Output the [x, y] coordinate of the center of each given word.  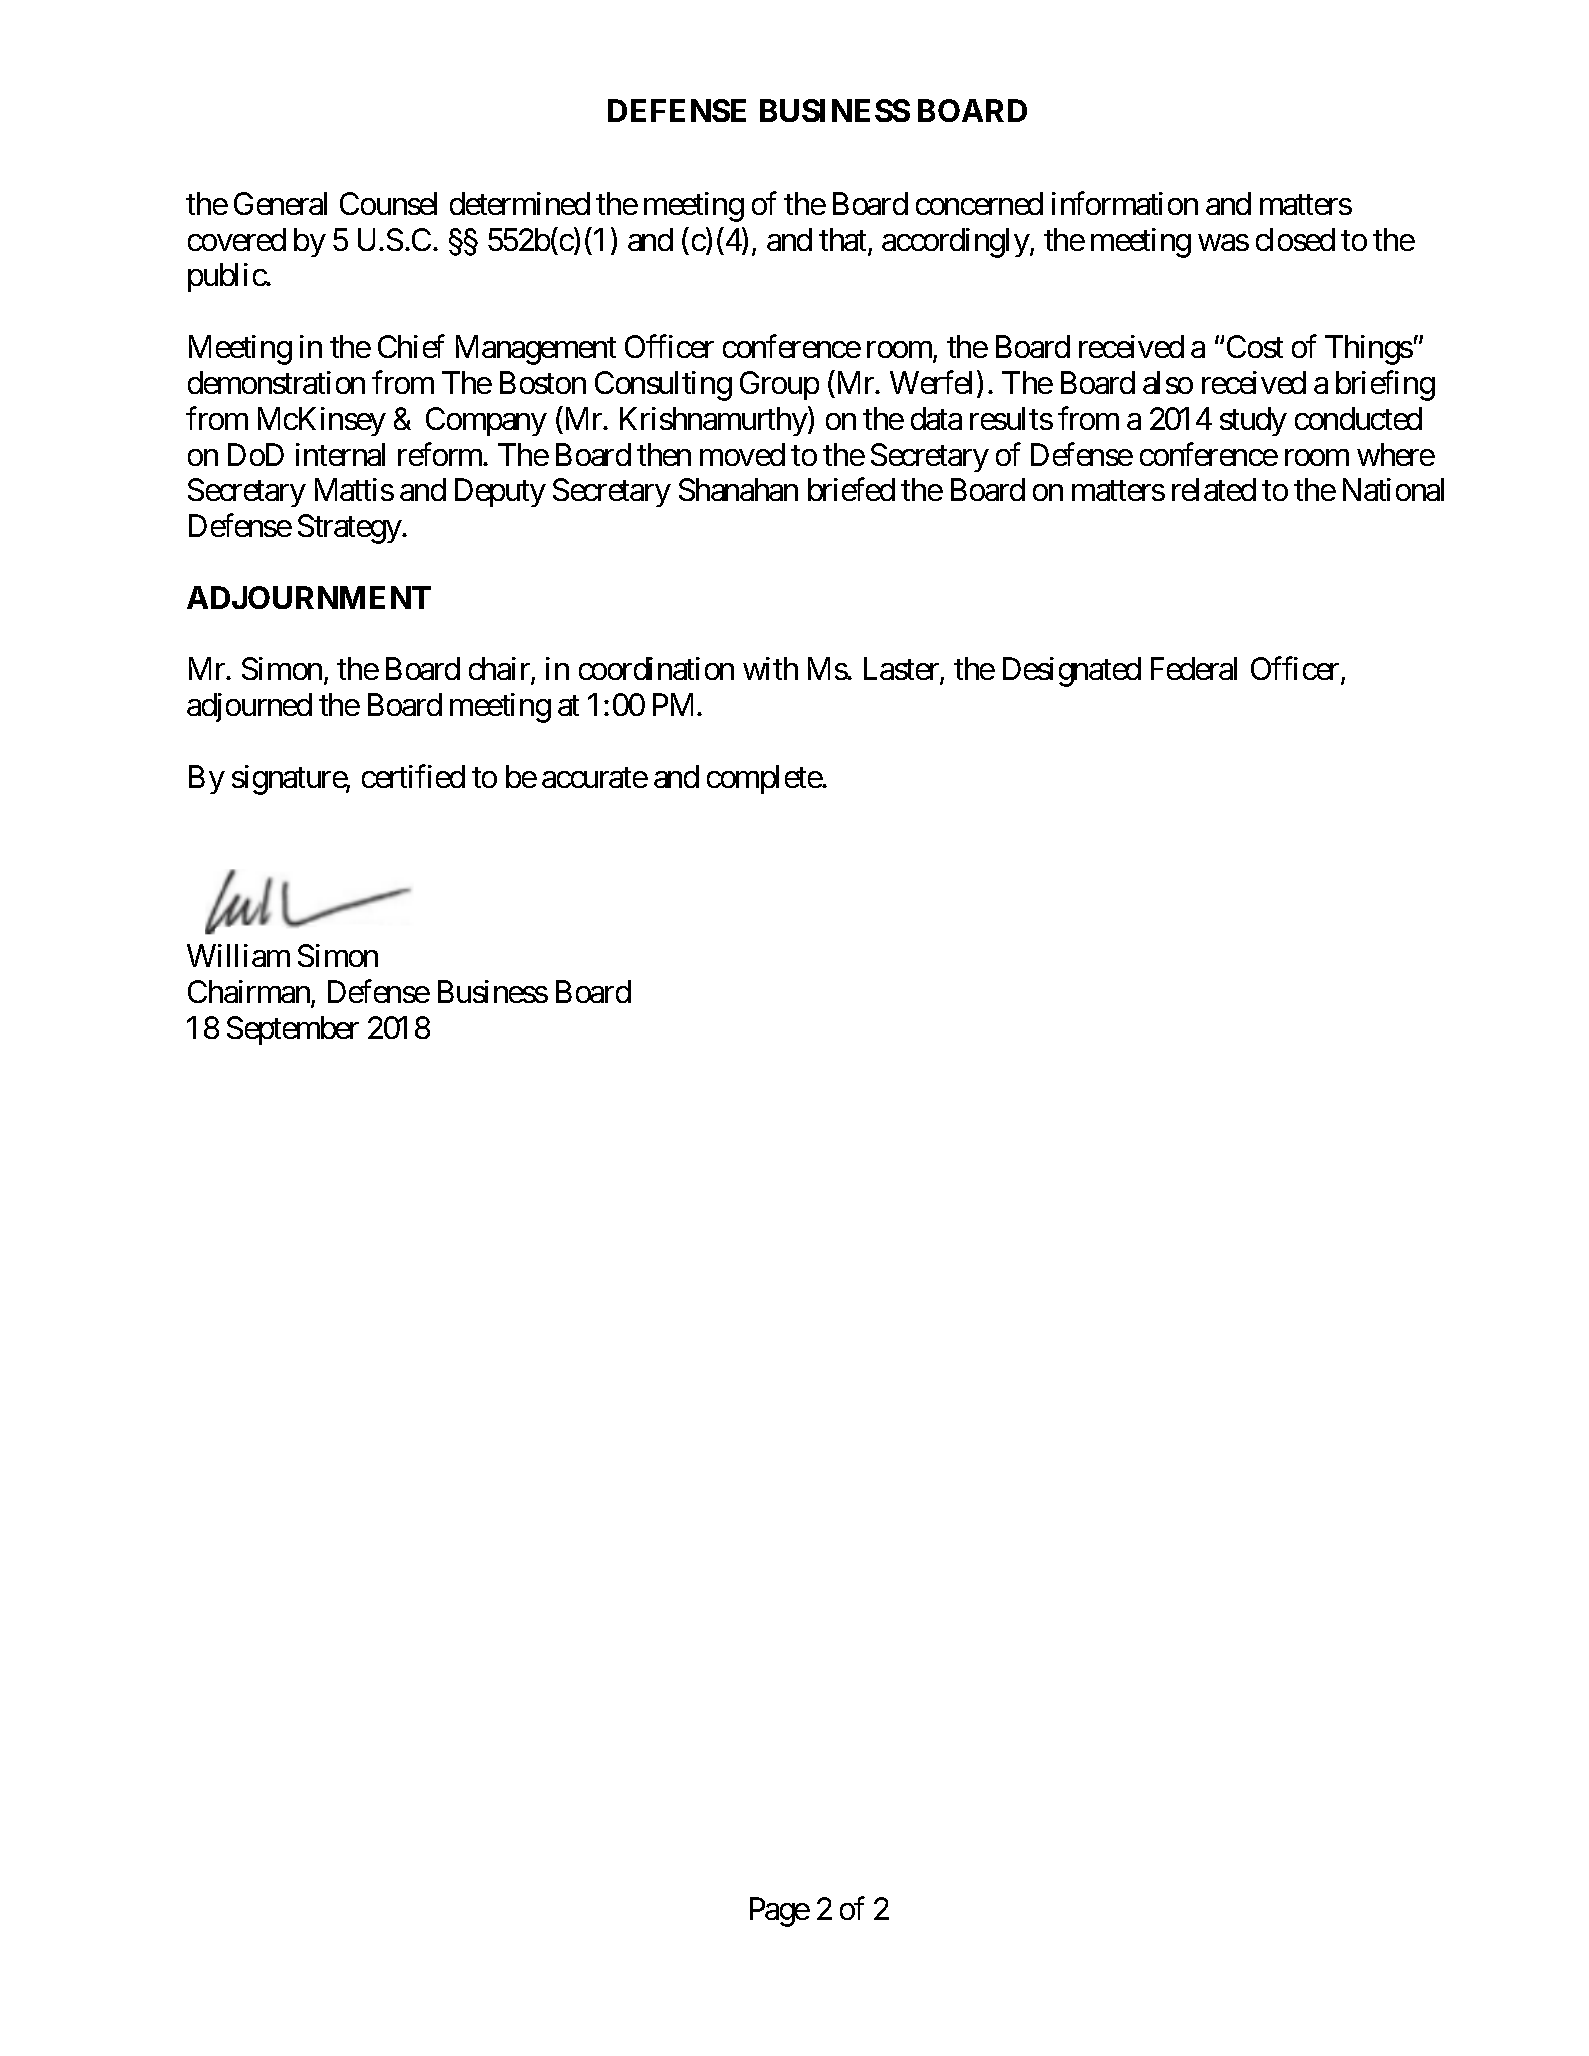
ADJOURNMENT [309, 597]
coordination [656, 668]
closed [1295, 239]
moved [742, 454]
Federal [1194, 668]
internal [340, 454]
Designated [1072, 672]
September [293, 1030]
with [770, 668]
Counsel [388, 203]
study [1253, 421]
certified [413, 776]
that [844, 241]
